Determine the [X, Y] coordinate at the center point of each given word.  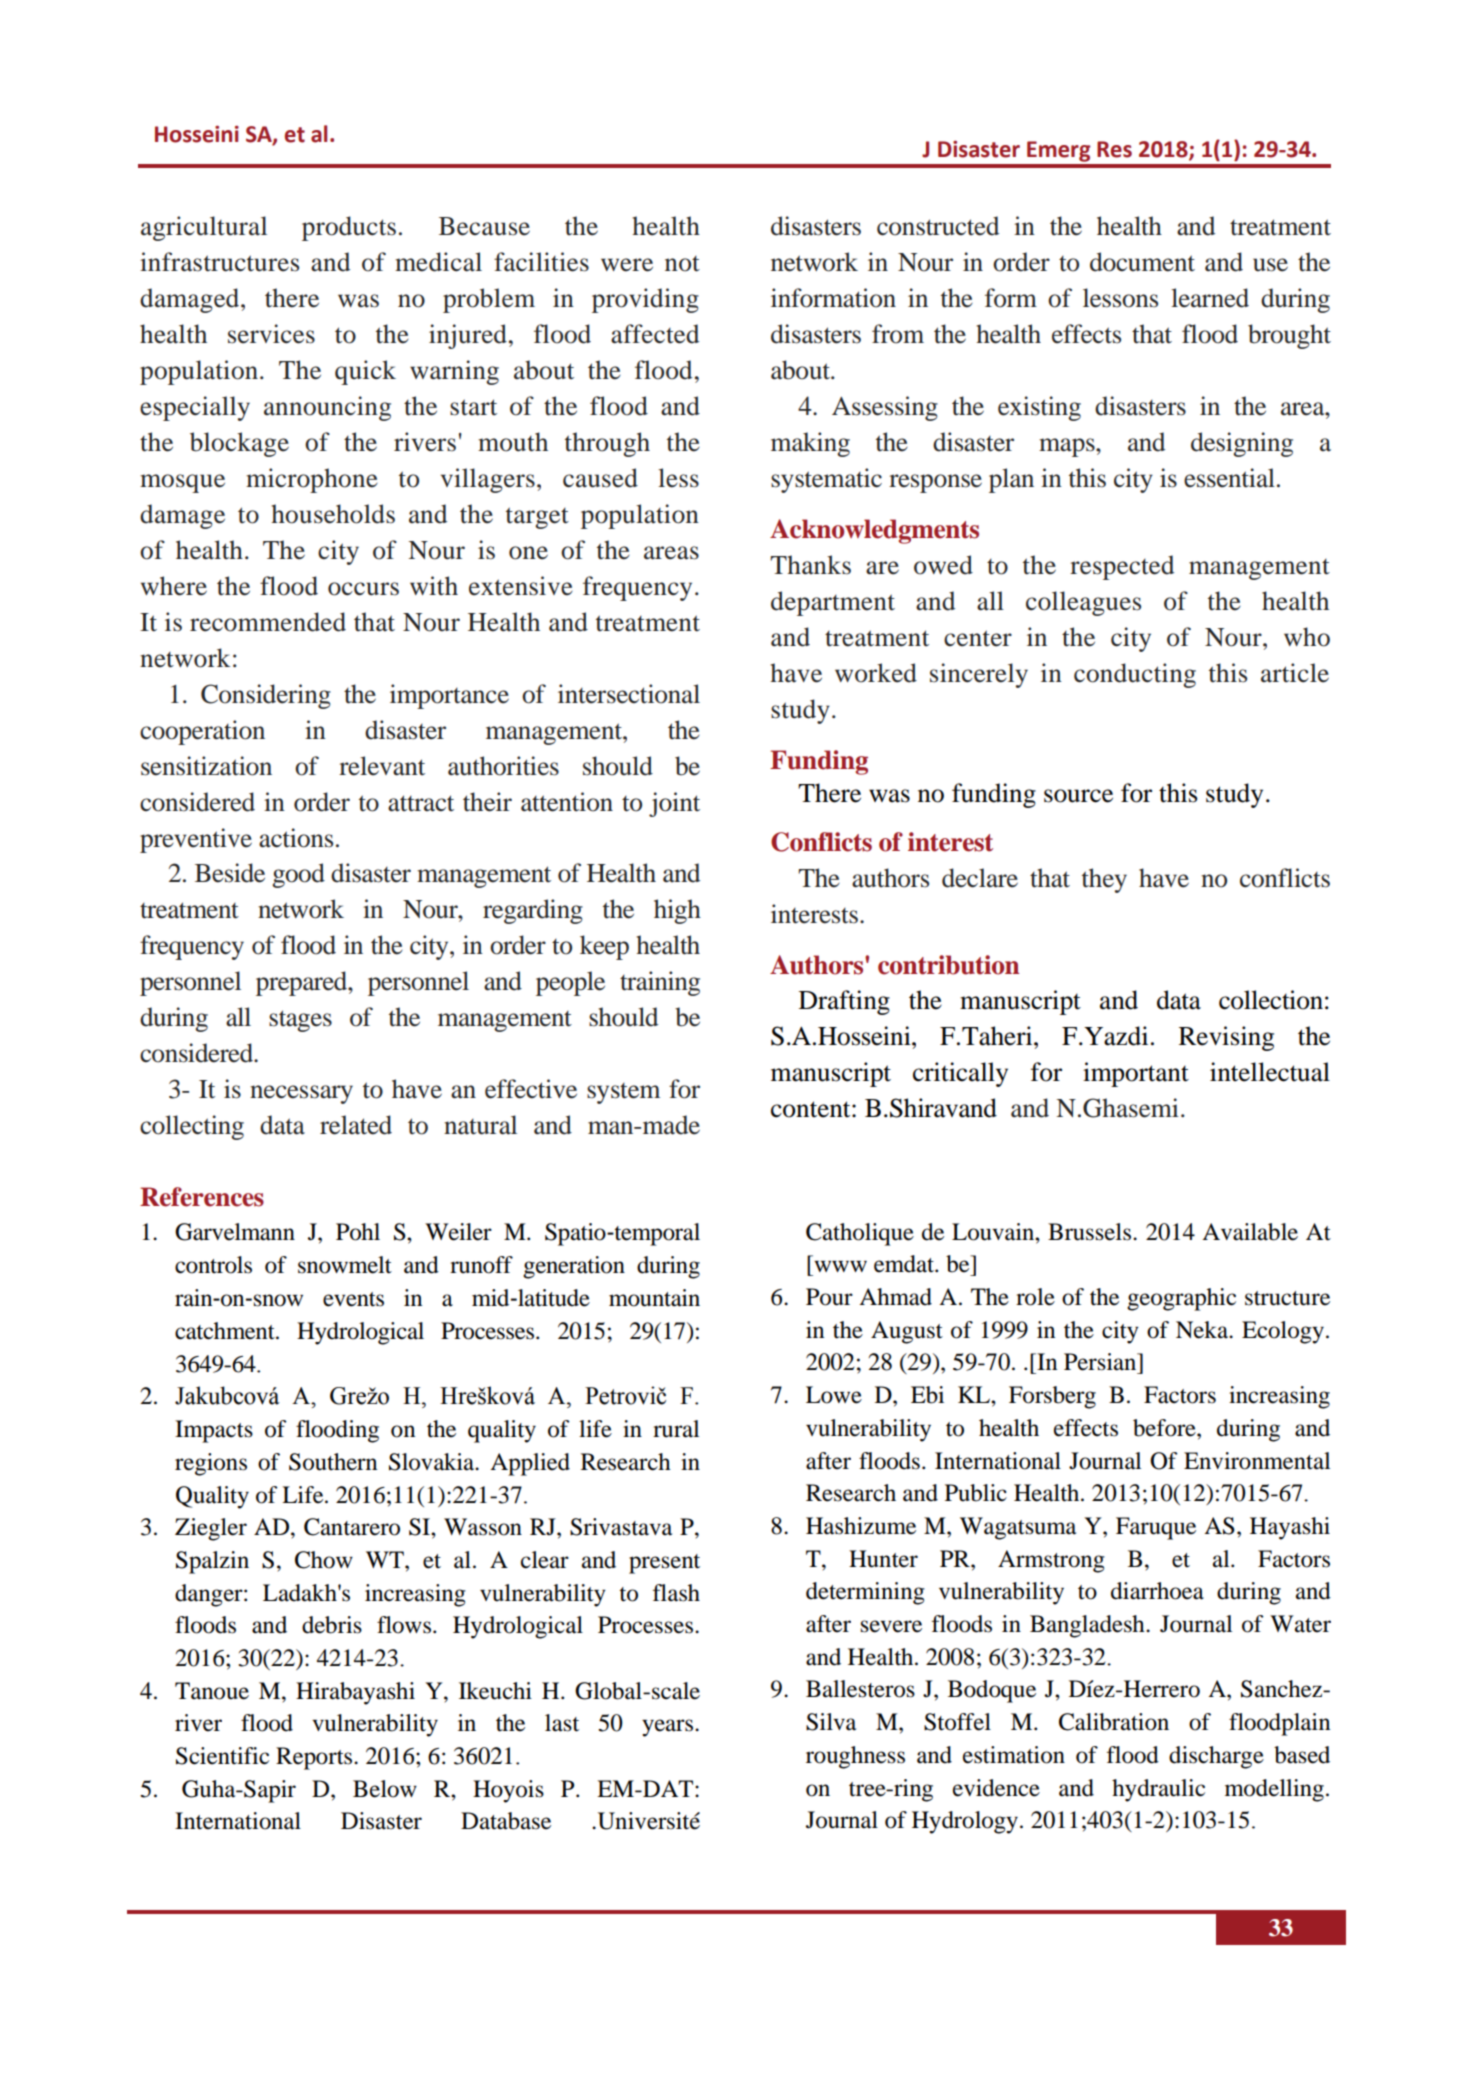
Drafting [844, 1002]
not [682, 264]
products [349, 228]
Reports [315, 1758]
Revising [1226, 1038]
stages [300, 1021]
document [1142, 262]
